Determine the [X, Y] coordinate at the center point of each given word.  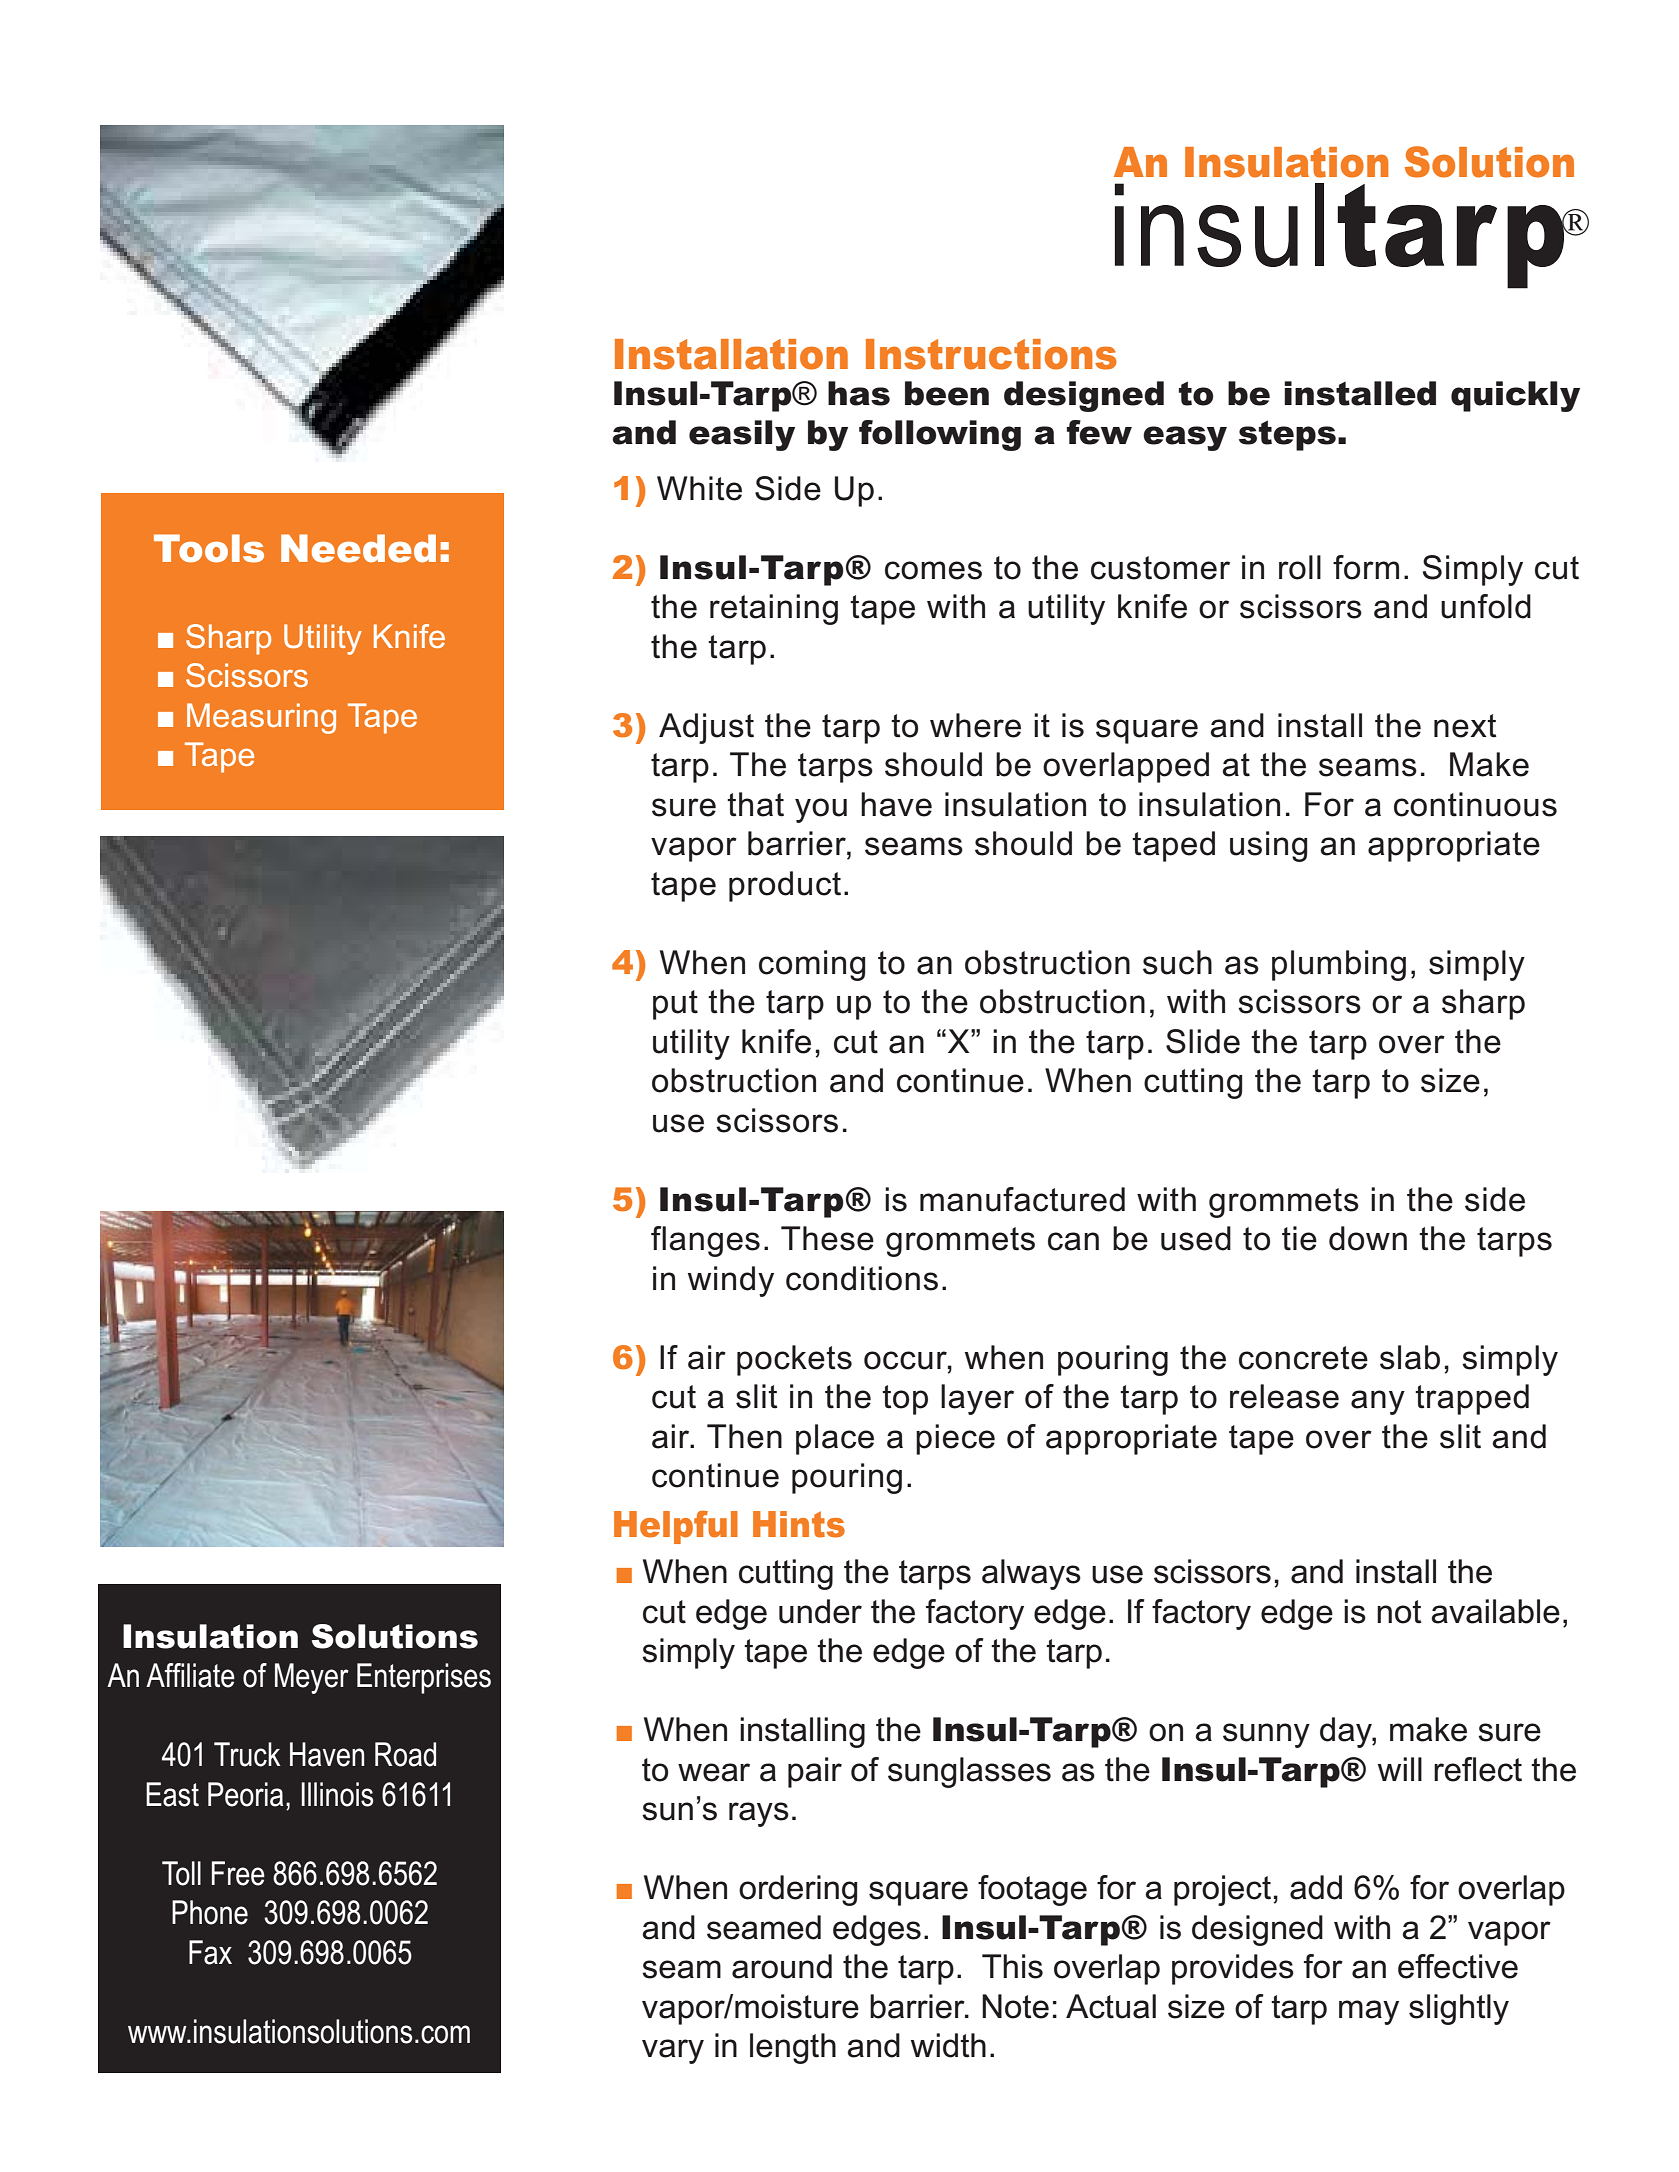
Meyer [312, 1678]
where [975, 725]
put [675, 1005]
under [820, 1611]
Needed [358, 548]
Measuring [261, 718]
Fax [210, 1952]
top [905, 1400]
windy [731, 1281]
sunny [1266, 1735]
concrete [1303, 1358]
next [1465, 726]
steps [1287, 435]
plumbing [1339, 965]
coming [812, 965]
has [859, 393]
